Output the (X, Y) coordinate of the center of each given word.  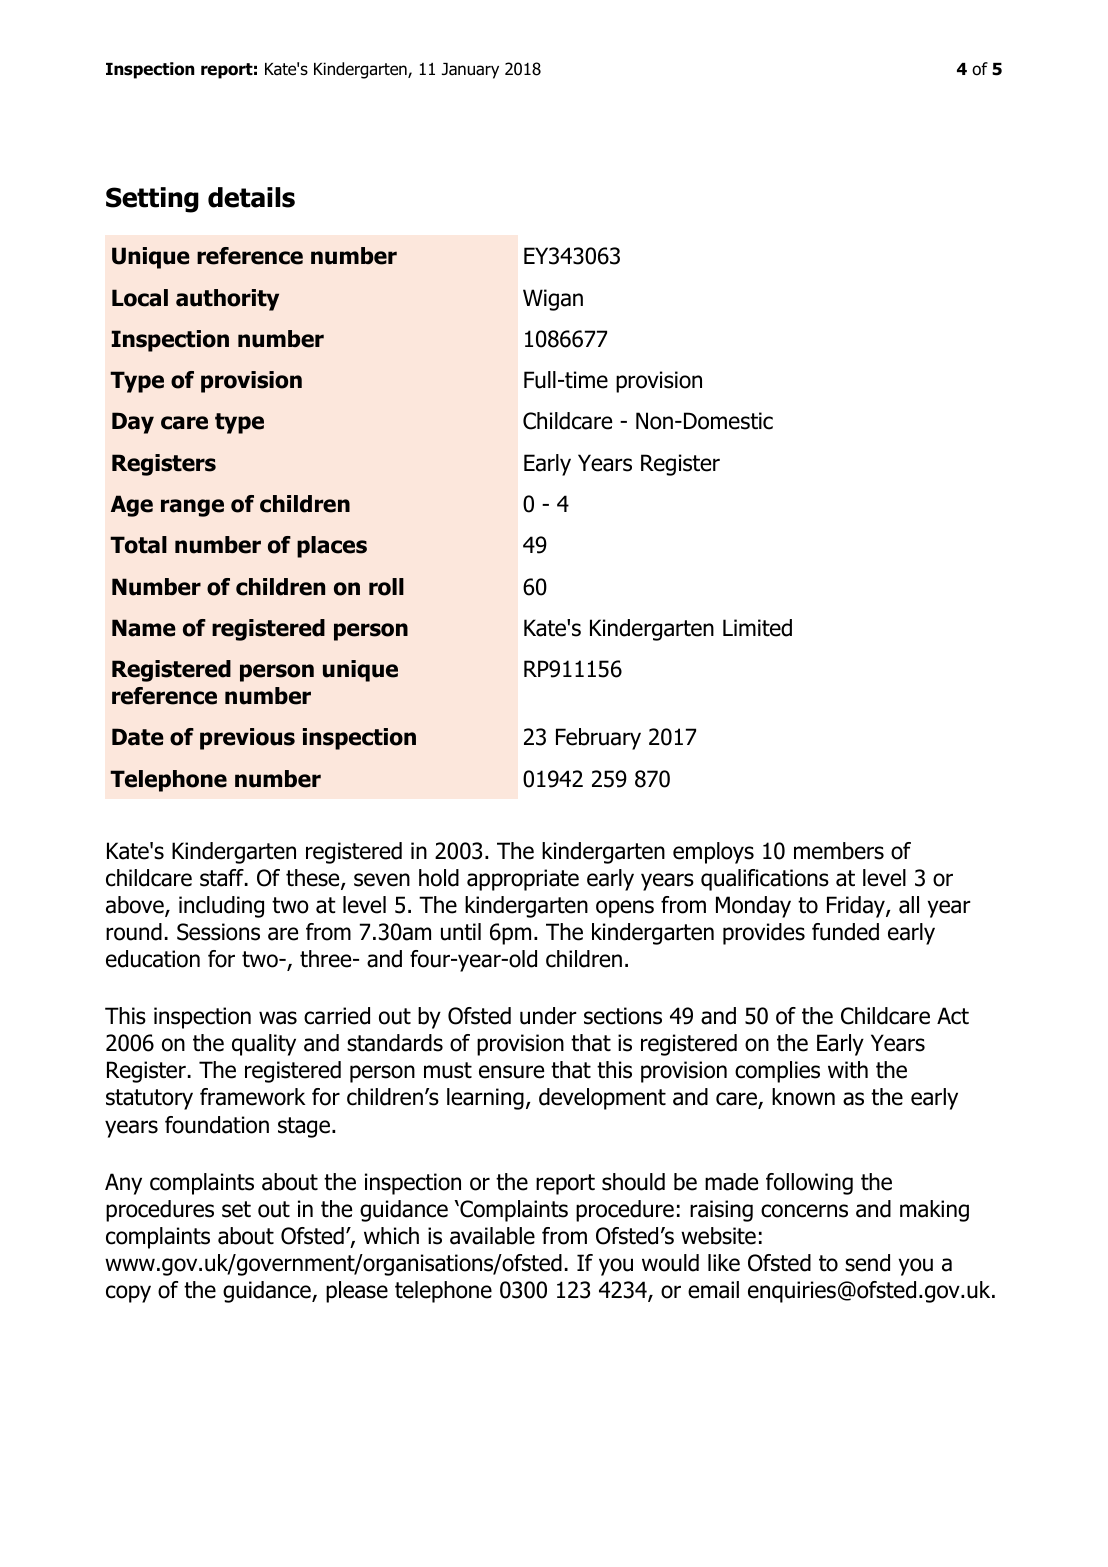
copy (128, 1294)
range (192, 508)
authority (227, 300)
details (251, 197)
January (470, 71)
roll (386, 587)
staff (223, 878)
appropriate (523, 880)
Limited (757, 628)
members (839, 851)
